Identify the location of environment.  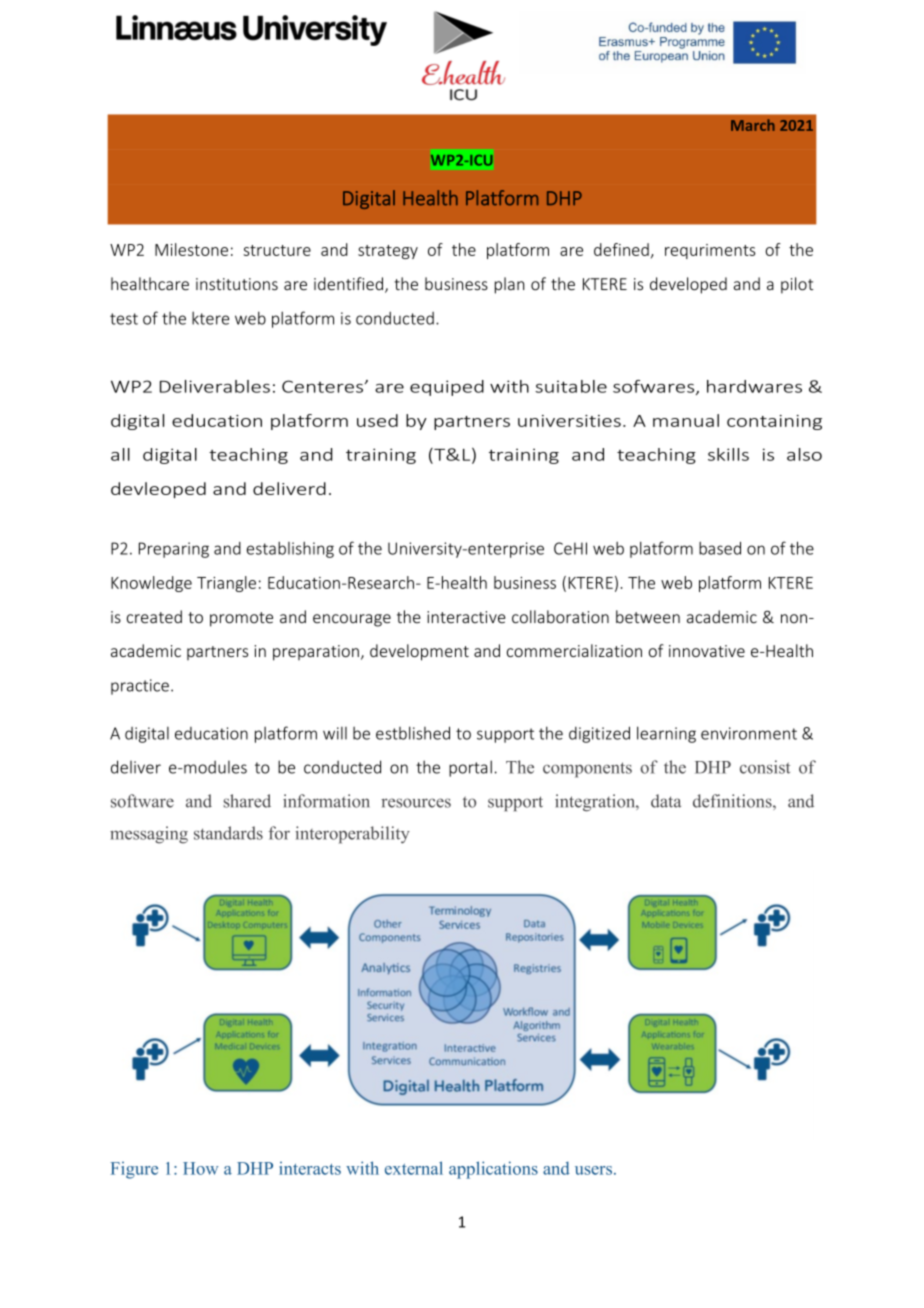
(749, 733).
